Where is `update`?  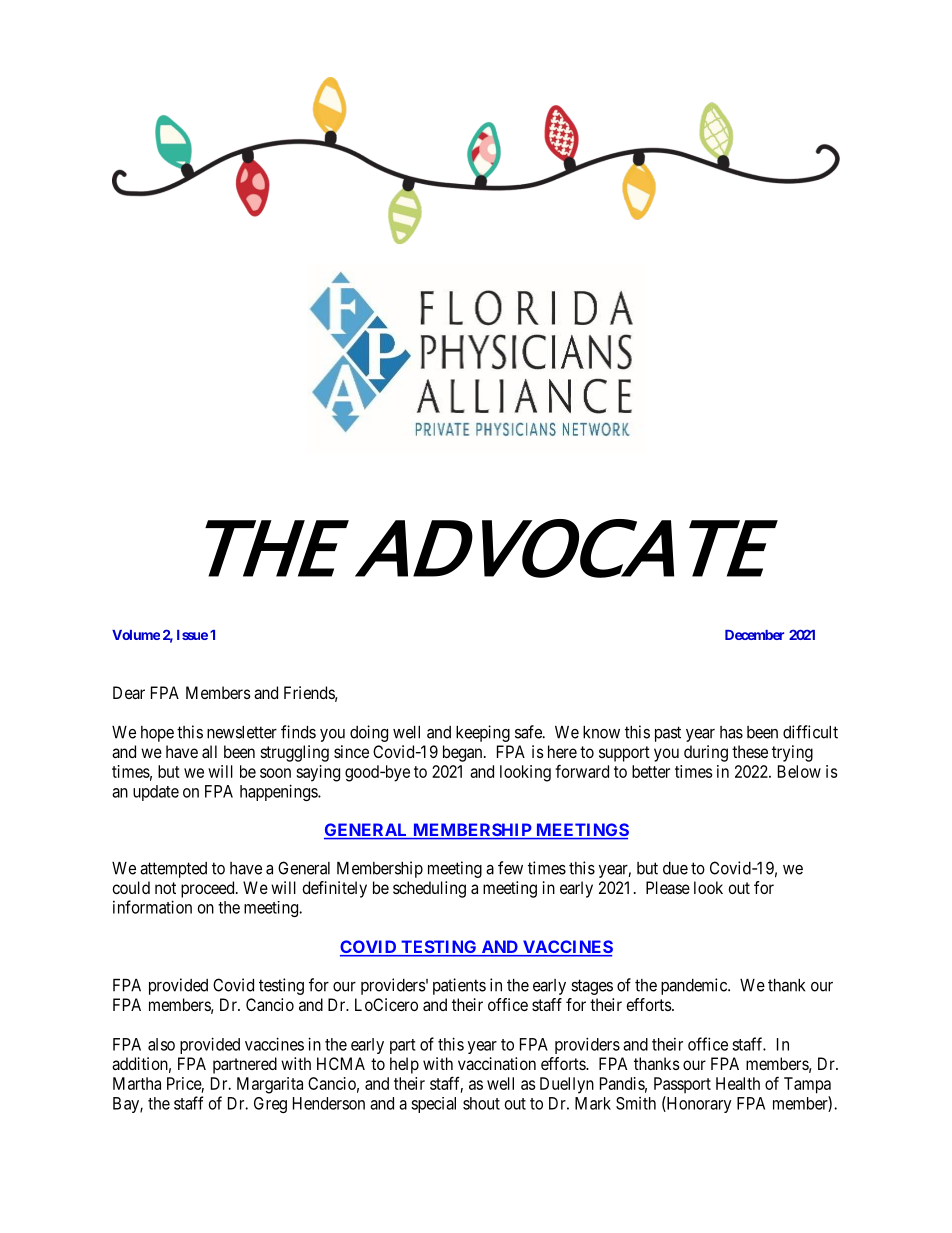 update is located at coordinates (156, 793).
